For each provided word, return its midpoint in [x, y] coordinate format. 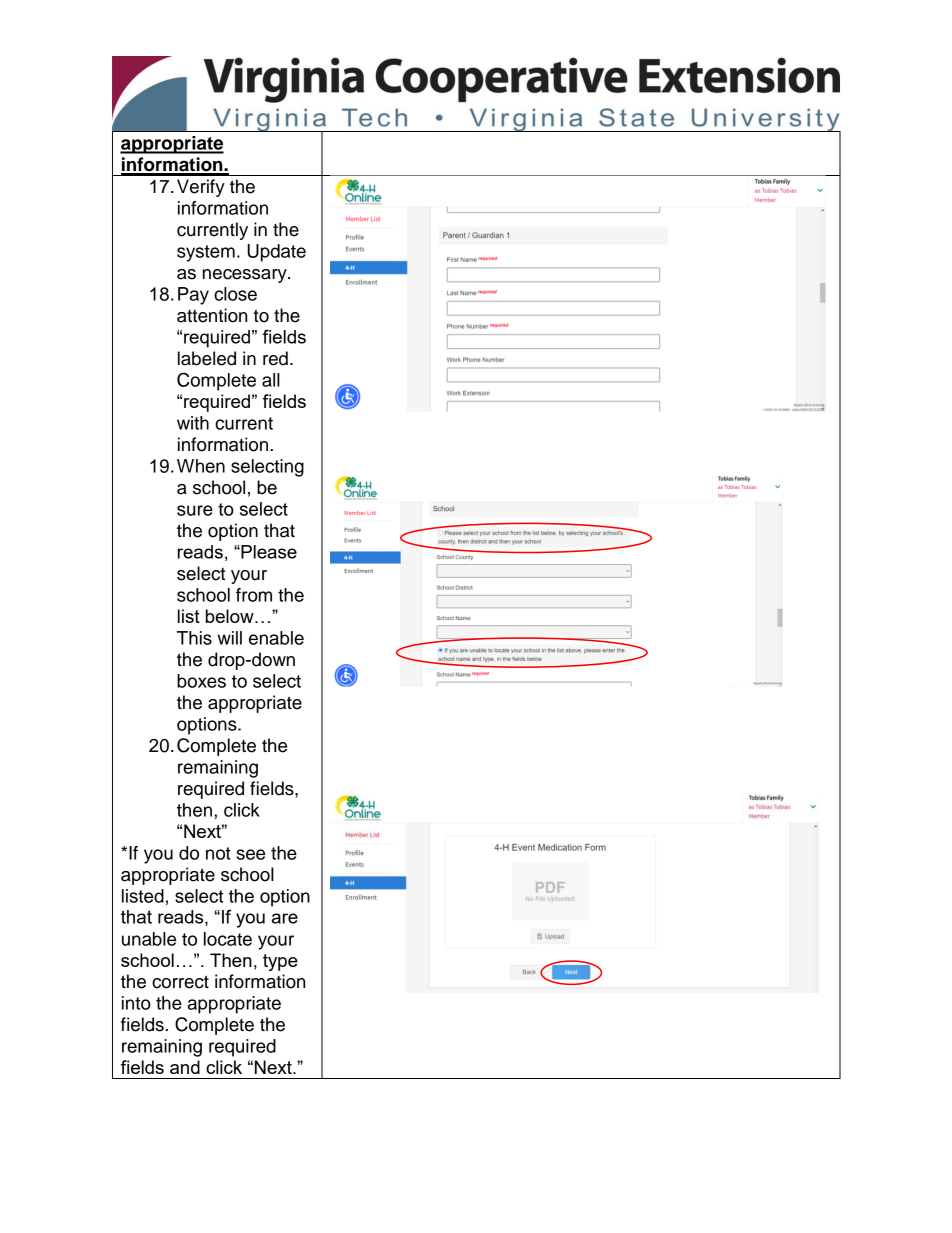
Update [276, 253]
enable [276, 638]
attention [212, 315]
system [206, 253]
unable [149, 939]
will [229, 638]
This [194, 638]
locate [228, 939]
